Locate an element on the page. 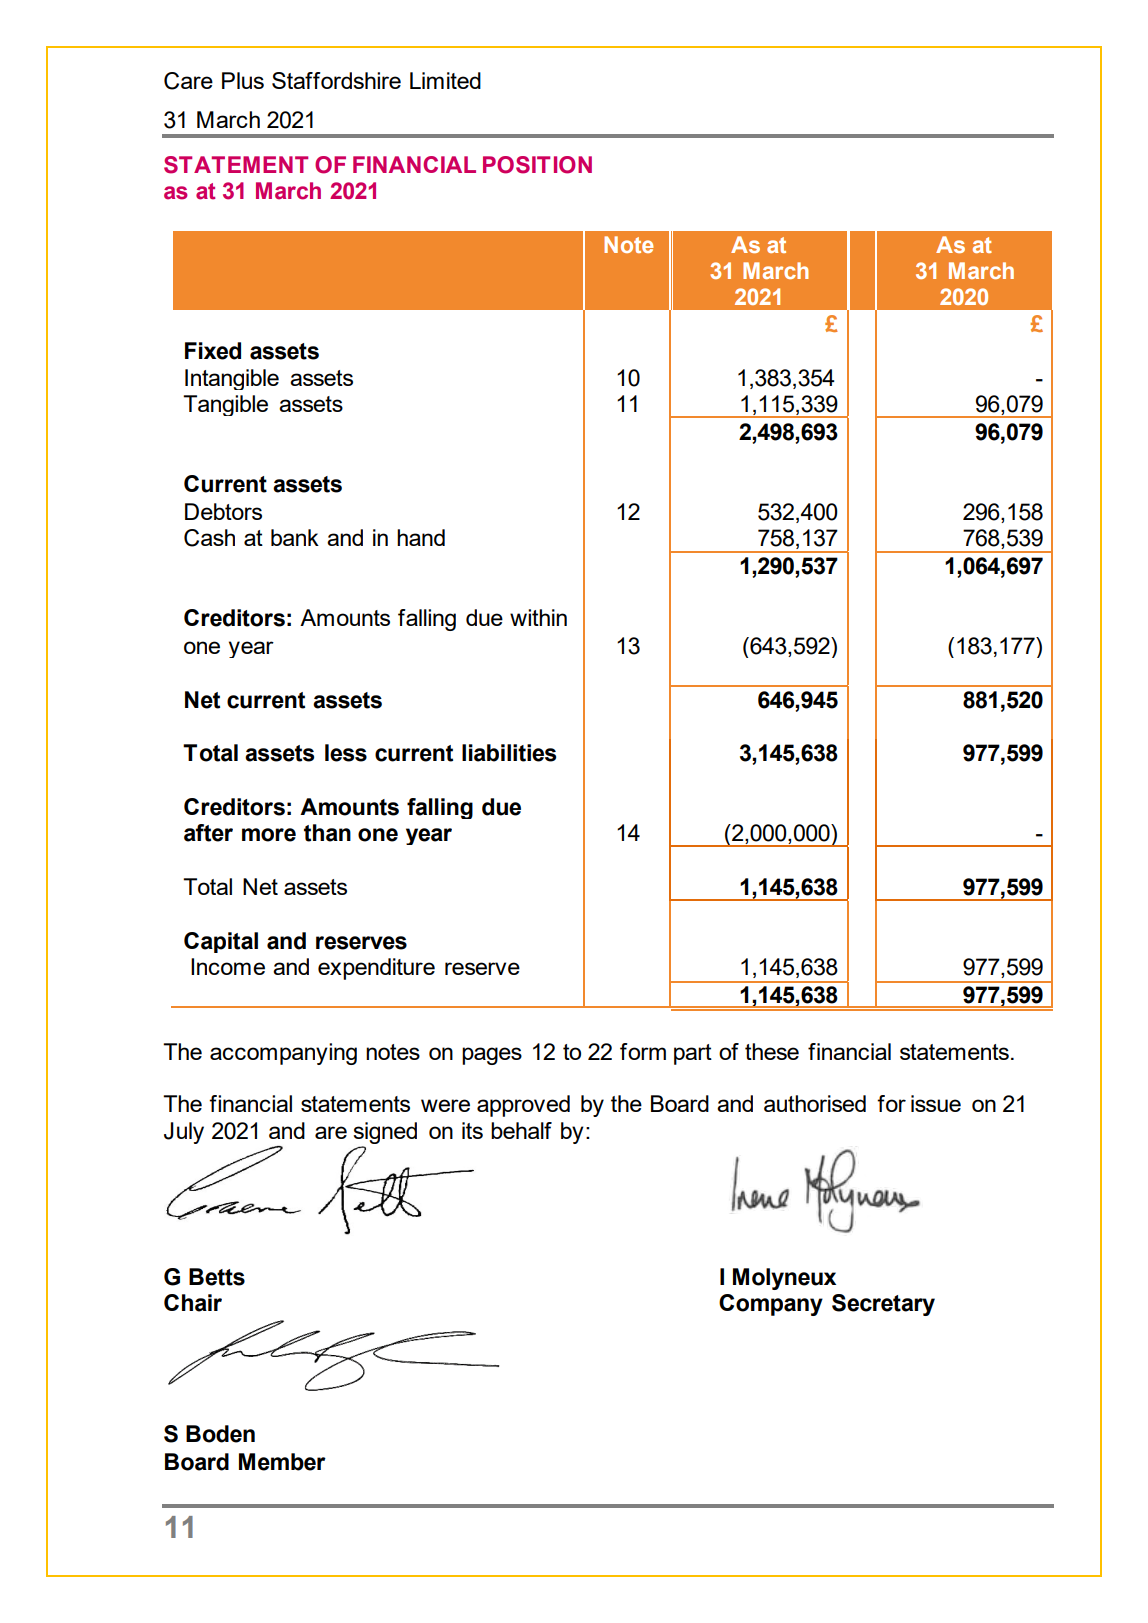 Image resolution: width=1148 pixels, height=1623 pixels. authorised is located at coordinates (815, 1103).
